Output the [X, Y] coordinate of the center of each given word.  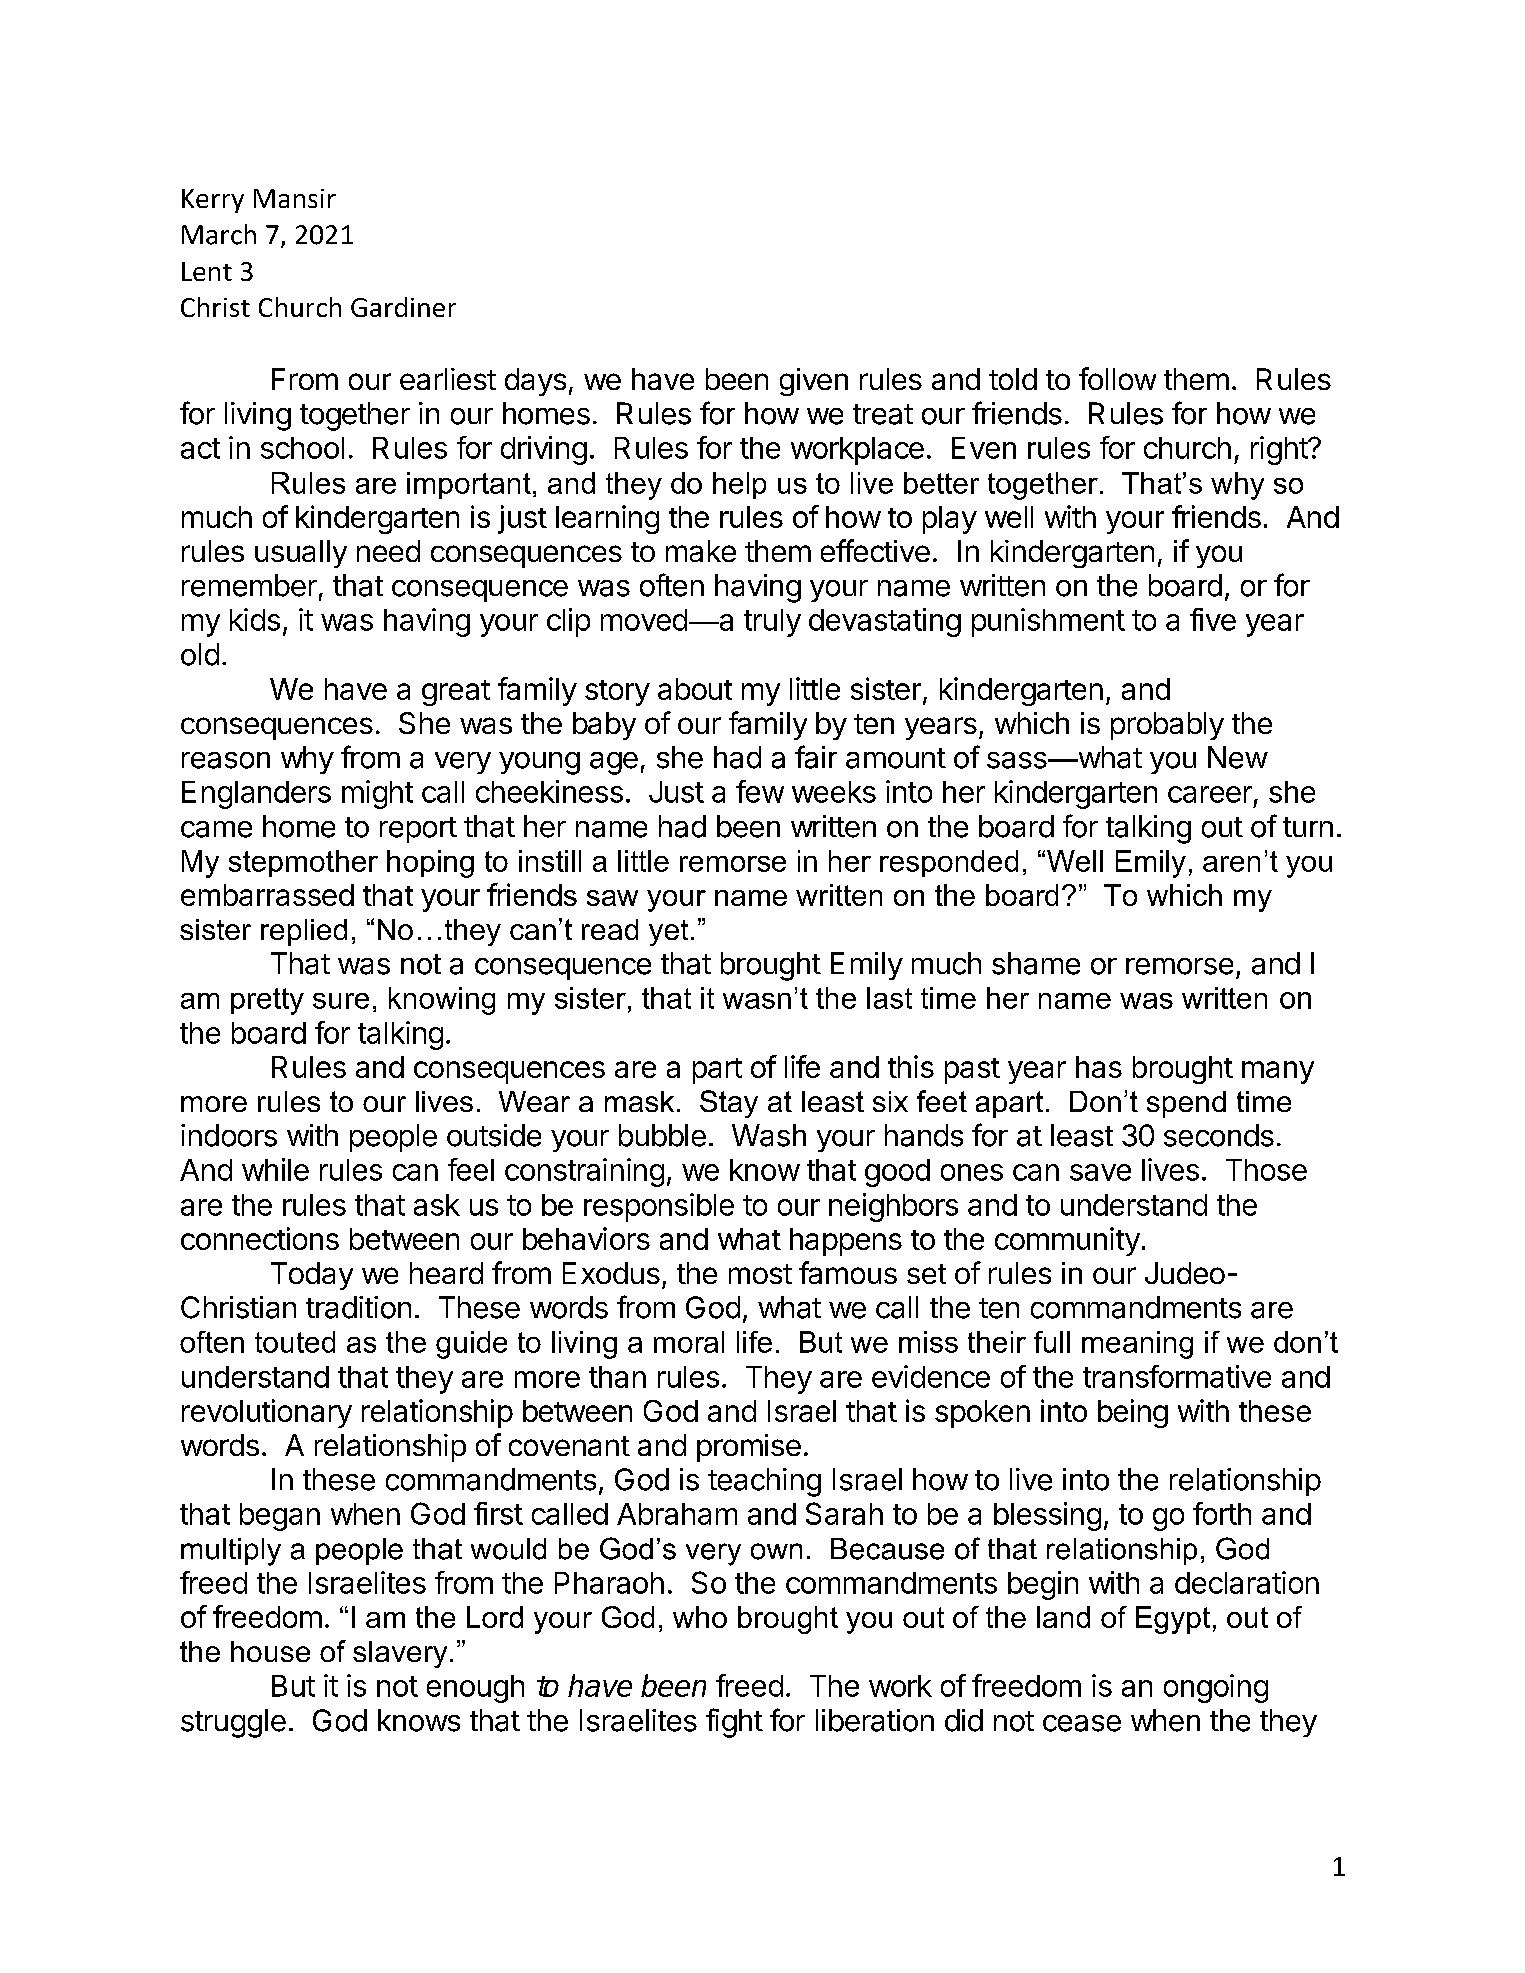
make [701, 551]
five [1213, 619]
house [270, 1651]
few [760, 791]
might [377, 794]
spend [1186, 1104]
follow [1117, 378]
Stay [729, 1104]
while [275, 1169]
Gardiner [403, 307]
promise [749, 1448]
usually [301, 554]
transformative [1177, 1376]
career [1210, 794]
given [814, 382]
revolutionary [267, 1413]
